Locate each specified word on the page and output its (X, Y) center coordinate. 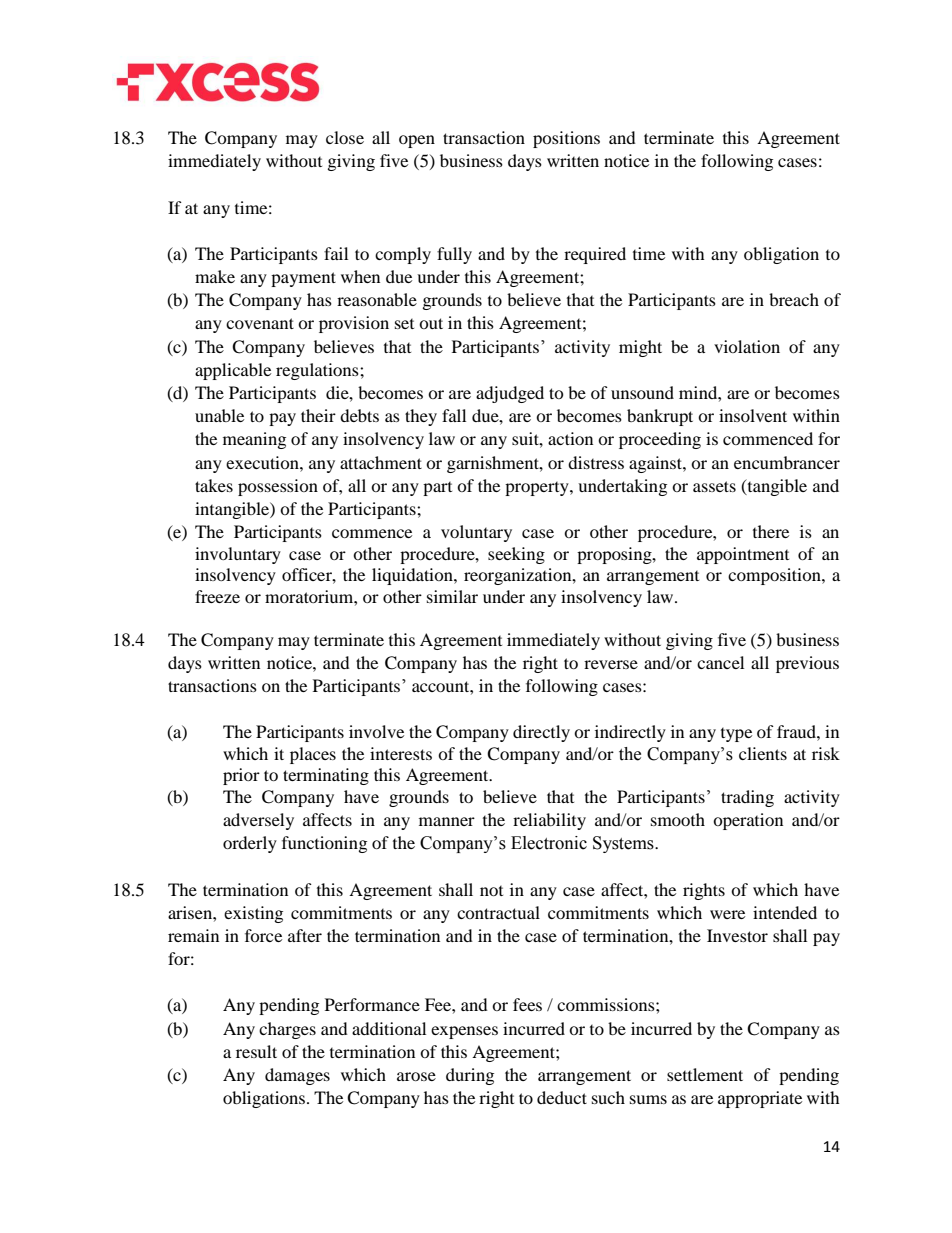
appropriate (760, 1099)
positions (566, 139)
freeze (217, 596)
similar (452, 596)
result (256, 1051)
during (470, 1076)
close (345, 137)
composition (775, 576)
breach (794, 299)
